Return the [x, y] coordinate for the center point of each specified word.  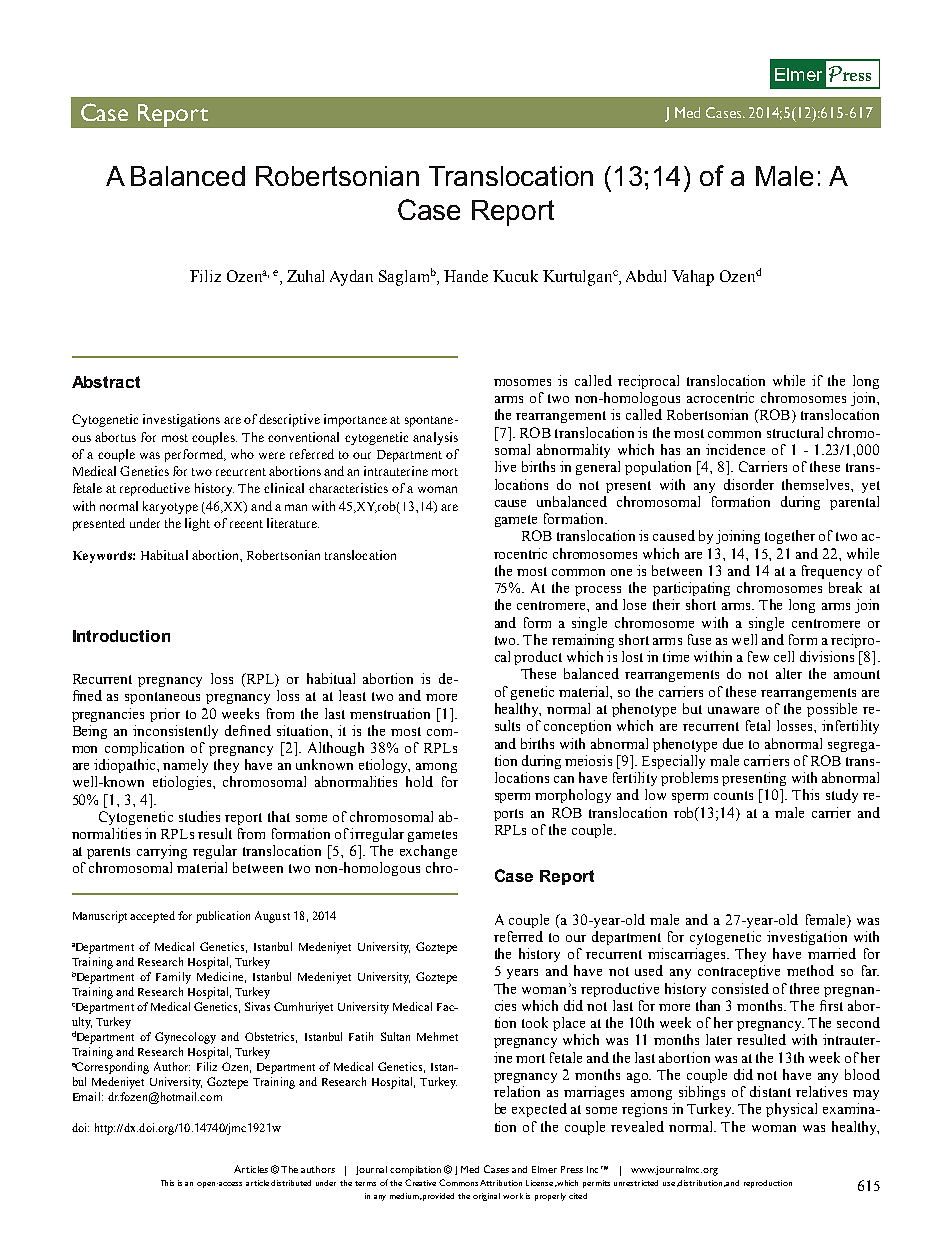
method [810, 970]
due [733, 743]
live [505, 466]
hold [419, 781]
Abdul [646, 276]
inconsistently [175, 732]
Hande [466, 276]
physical [791, 1110]
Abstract [106, 382]
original [486, 1197]
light [197, 524]
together [790, 537]
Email [88, 1096]
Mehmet [437, 1036]
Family [173, 978]
